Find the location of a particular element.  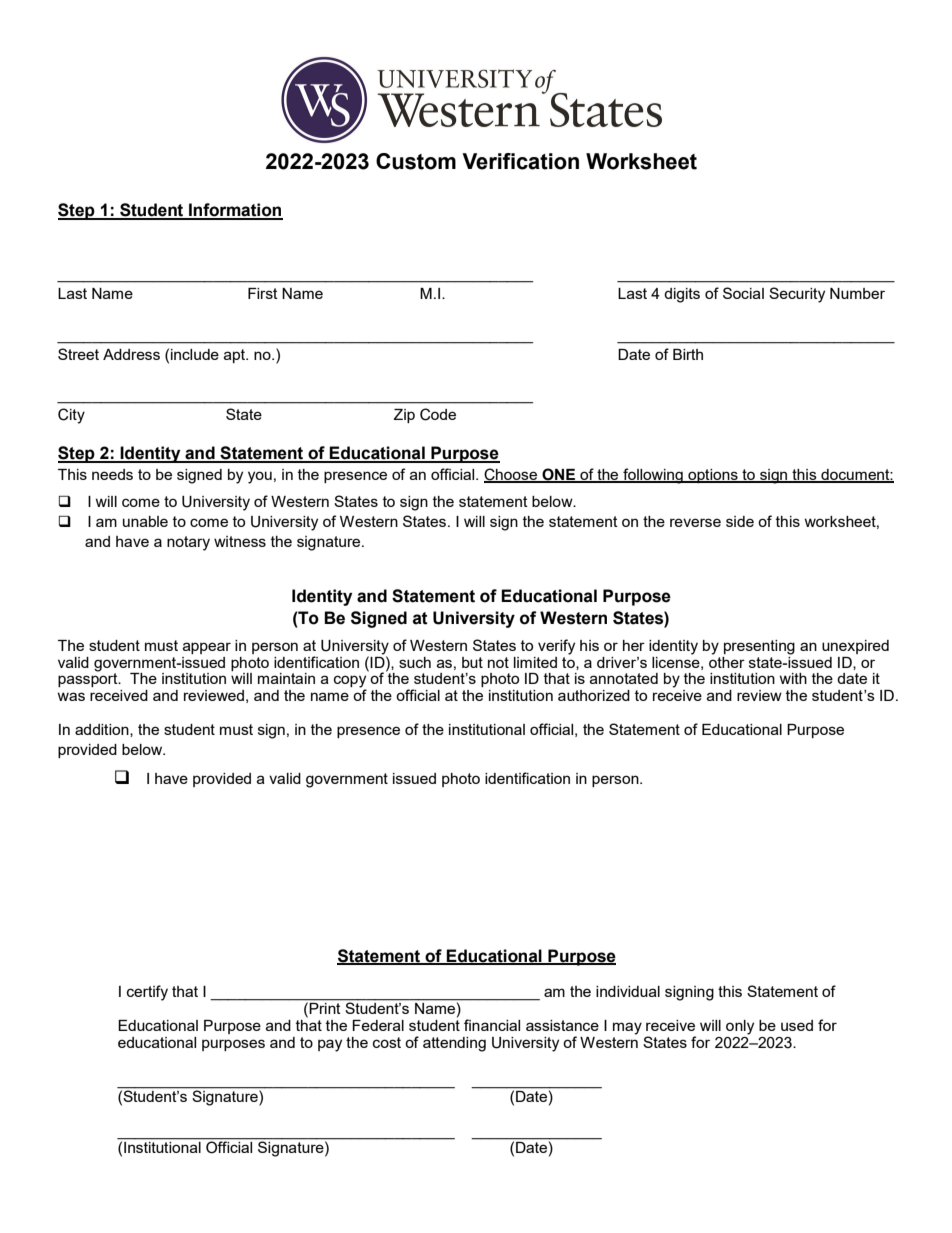

passport is located at coordinates (89, 679).
